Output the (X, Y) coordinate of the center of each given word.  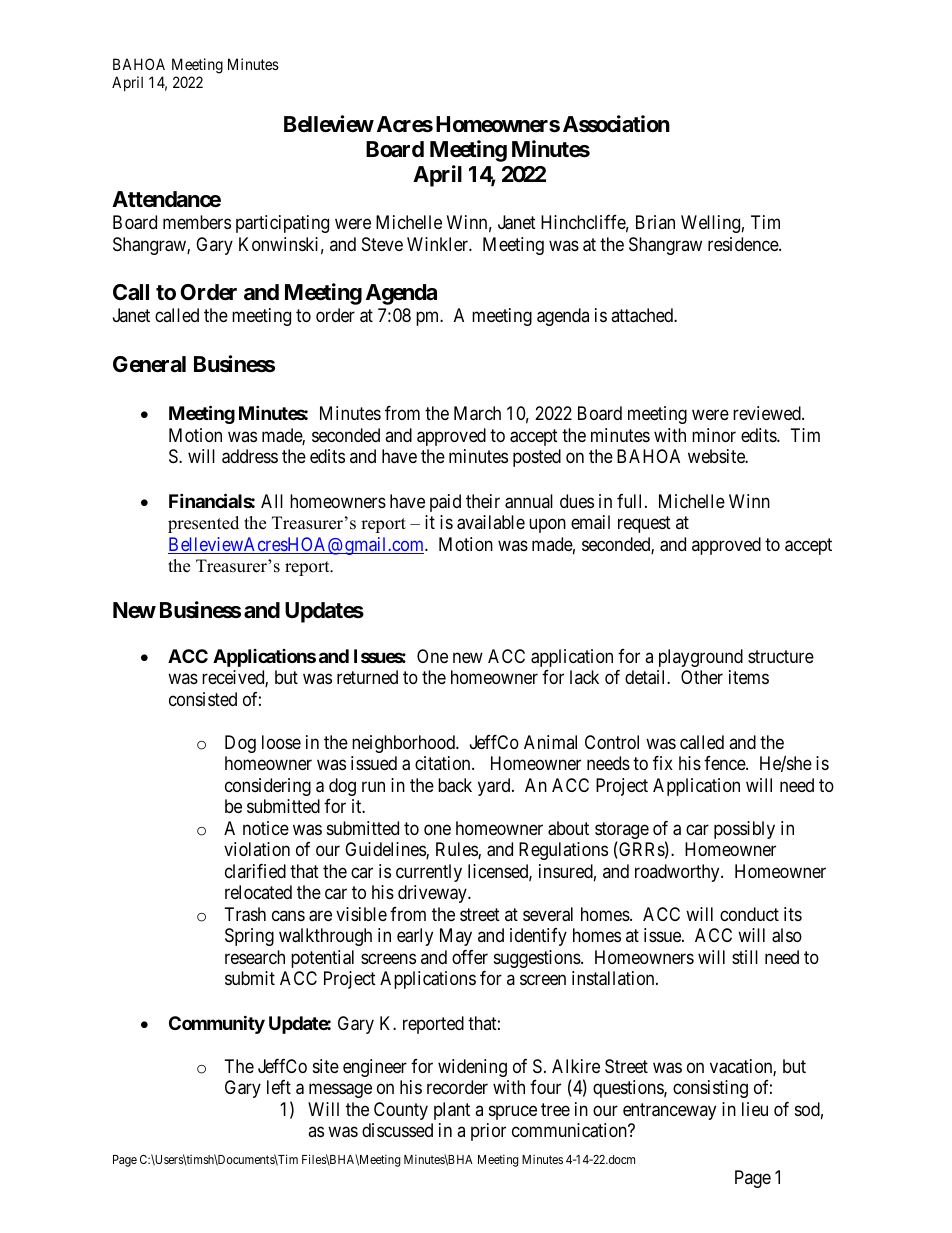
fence (725, 763)
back (455, 785)
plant (452, 1111)
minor (714, 435)
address (250, 456)
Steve (382, 244)
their (483, 501)
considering (268, 787)
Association (616, 124)
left (279, 1087)
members (197, 222)
